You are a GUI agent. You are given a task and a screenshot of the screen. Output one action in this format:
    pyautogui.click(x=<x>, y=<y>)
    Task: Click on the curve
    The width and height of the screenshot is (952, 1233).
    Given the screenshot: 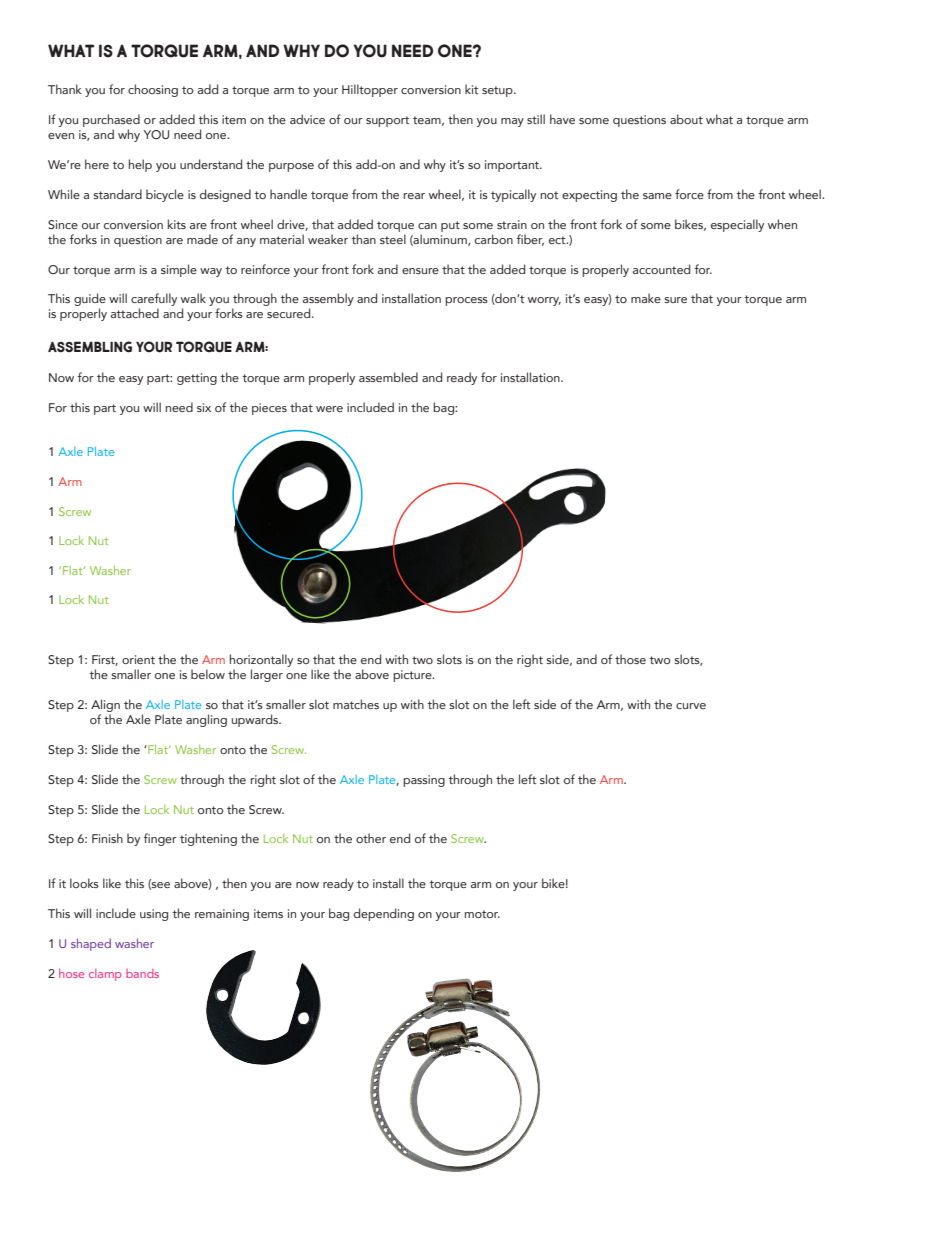 What is the action you would take?
    pyautogui.click(x=691, y=706)
